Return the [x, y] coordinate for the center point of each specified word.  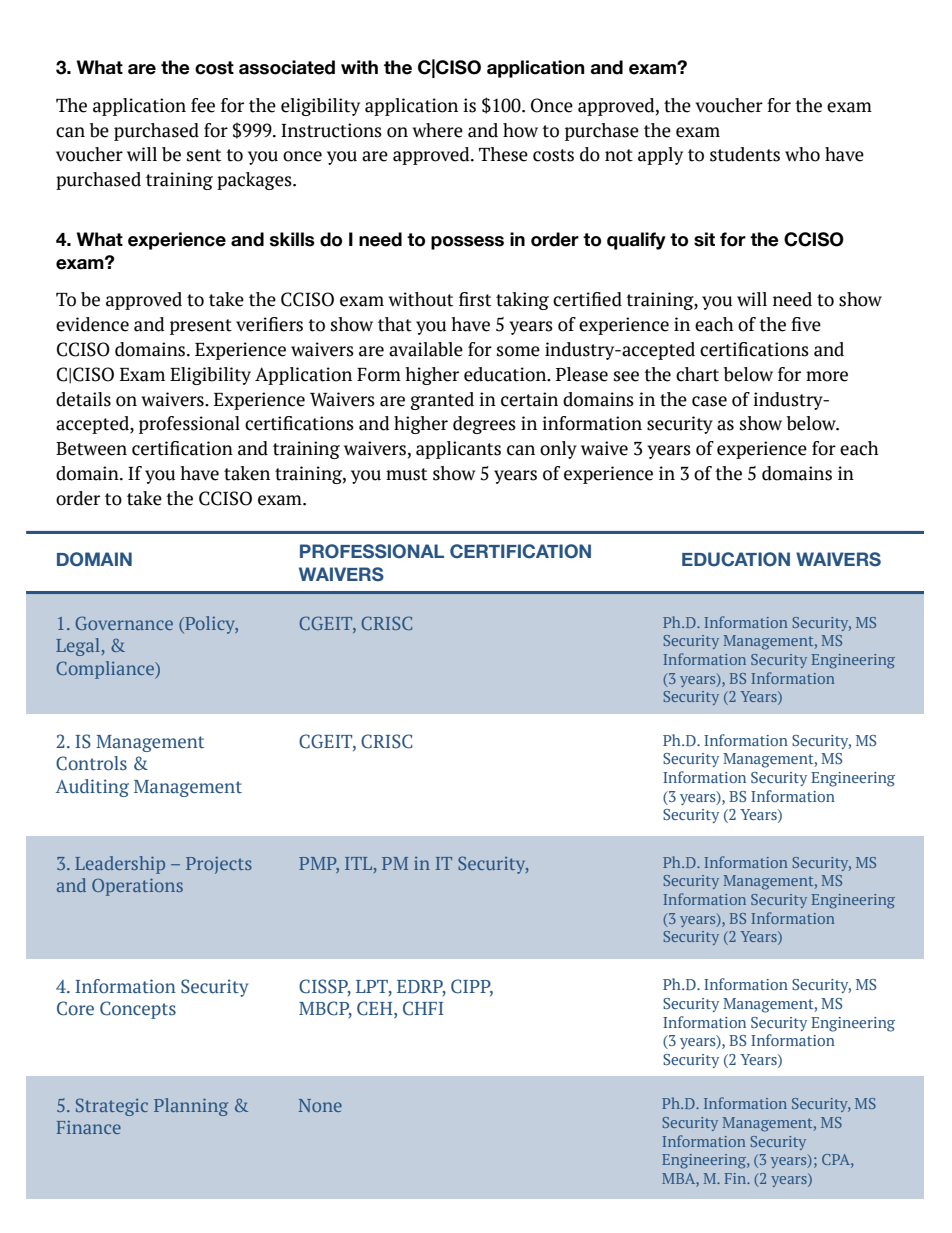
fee [203, 105]
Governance [124, 623]
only [558, 450]
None [320, 1105]
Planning [191, 1107]
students [745, 154]
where [437, 130]
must [406, 474]
